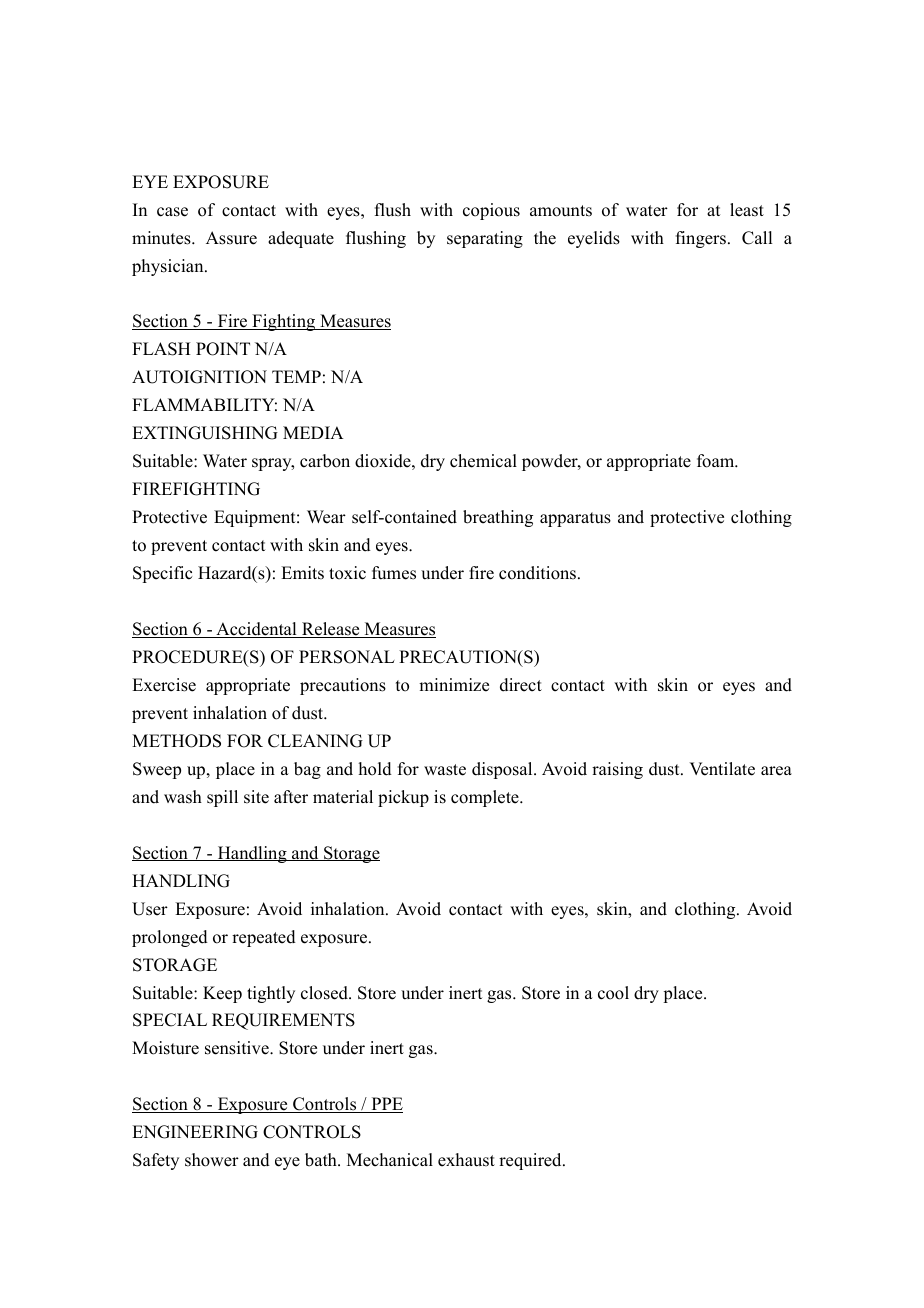 The image size is (924, 1308). Describe the element at coordinates (486, 798) in the screenshot. I see `complete` at that location.
